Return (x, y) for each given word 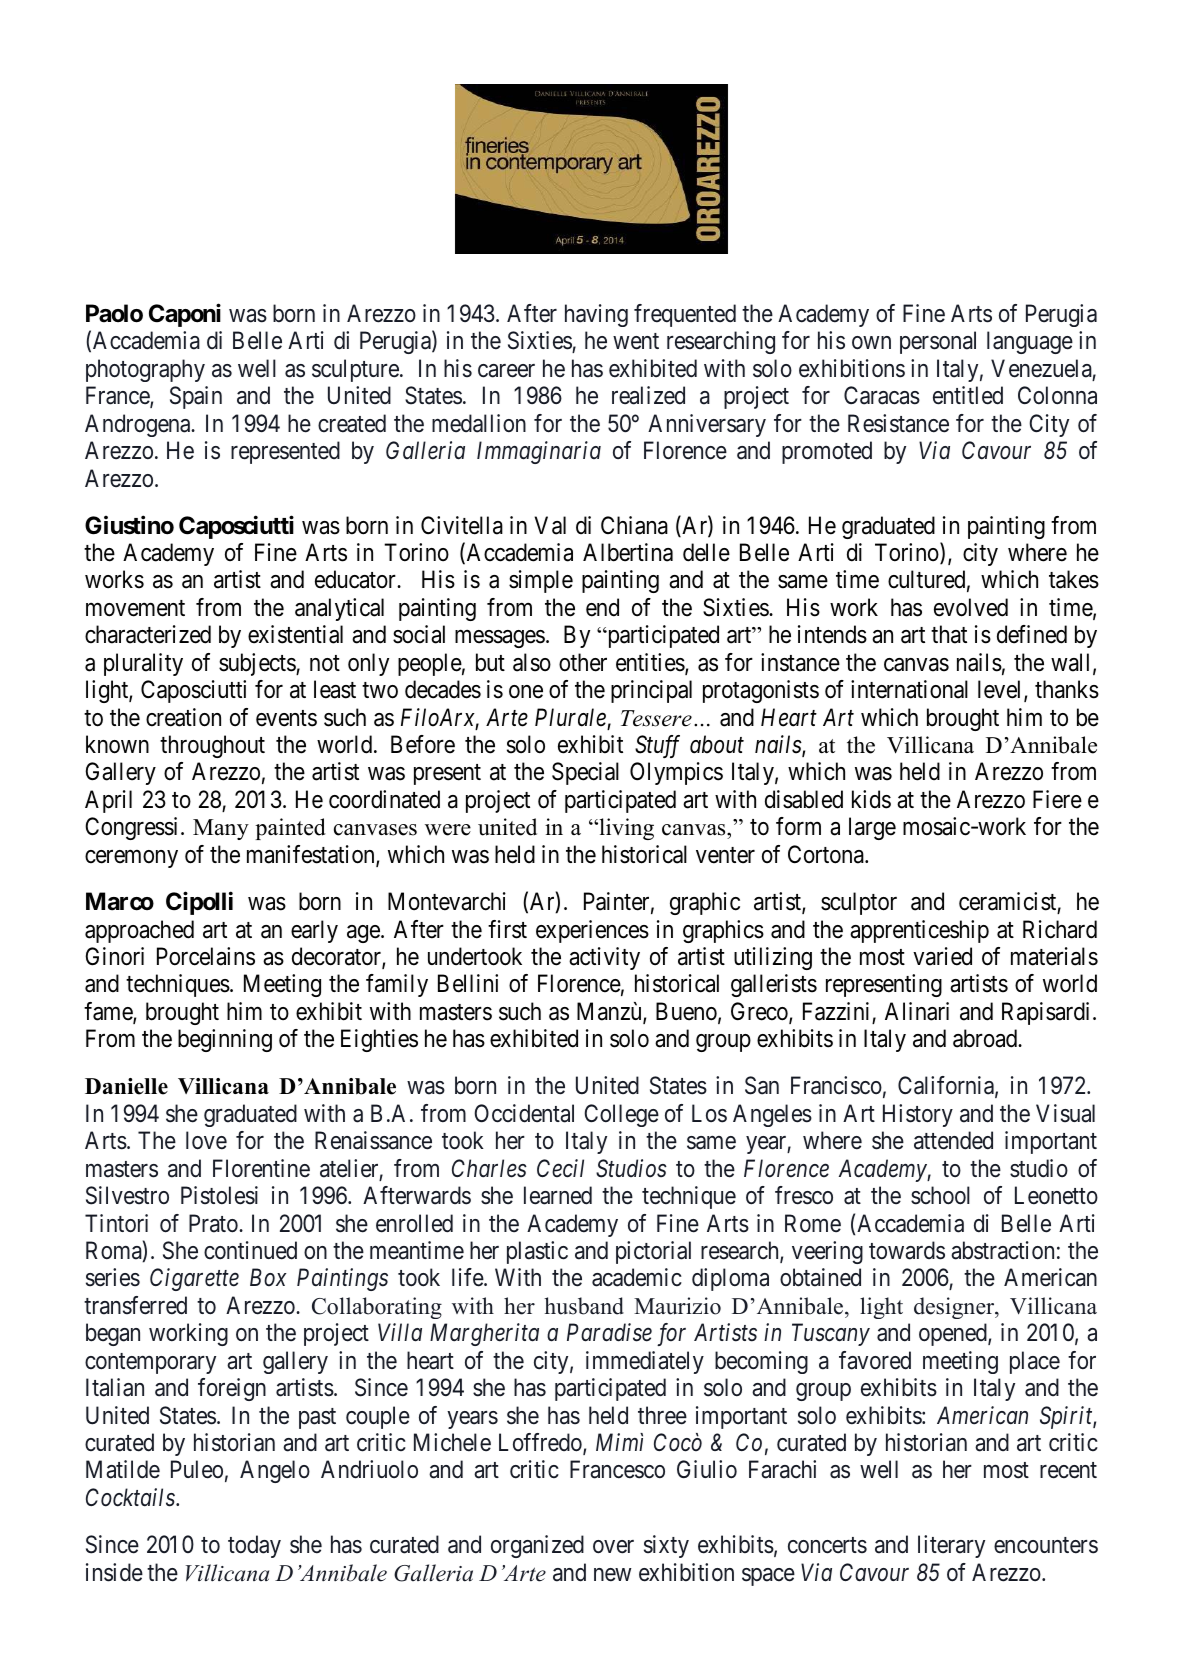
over (613, 1547)
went (636, 342)
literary (951, 1546)
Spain (196, 397)
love (206, 1140)
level (1001, 690)
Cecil (560, 1168)
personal (938, 342)
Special (585, 773)
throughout (212, 746)
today (254, 1546)
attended (953, 1140)
